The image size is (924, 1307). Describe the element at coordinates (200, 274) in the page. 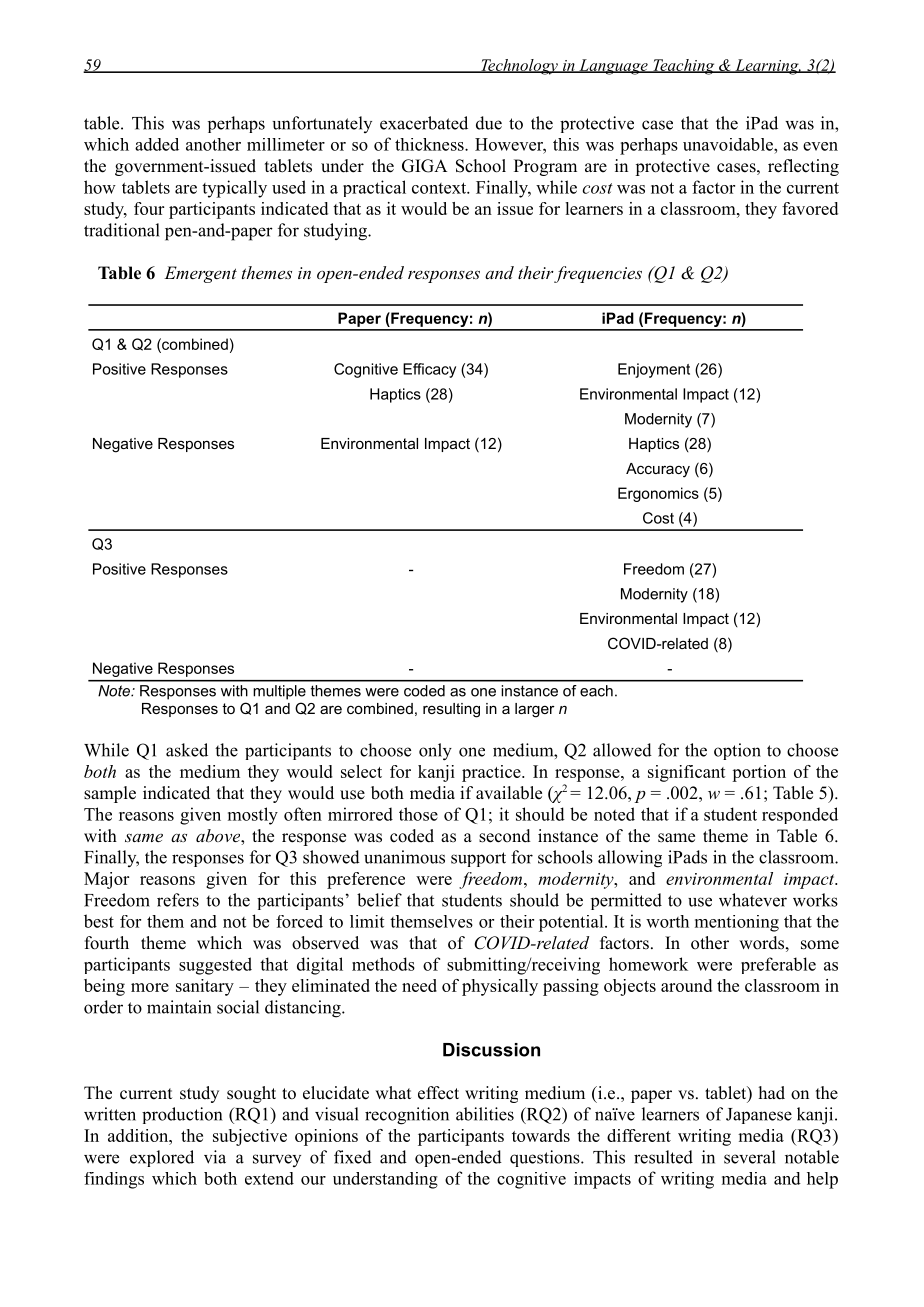

I see `Emergent` at that location.
